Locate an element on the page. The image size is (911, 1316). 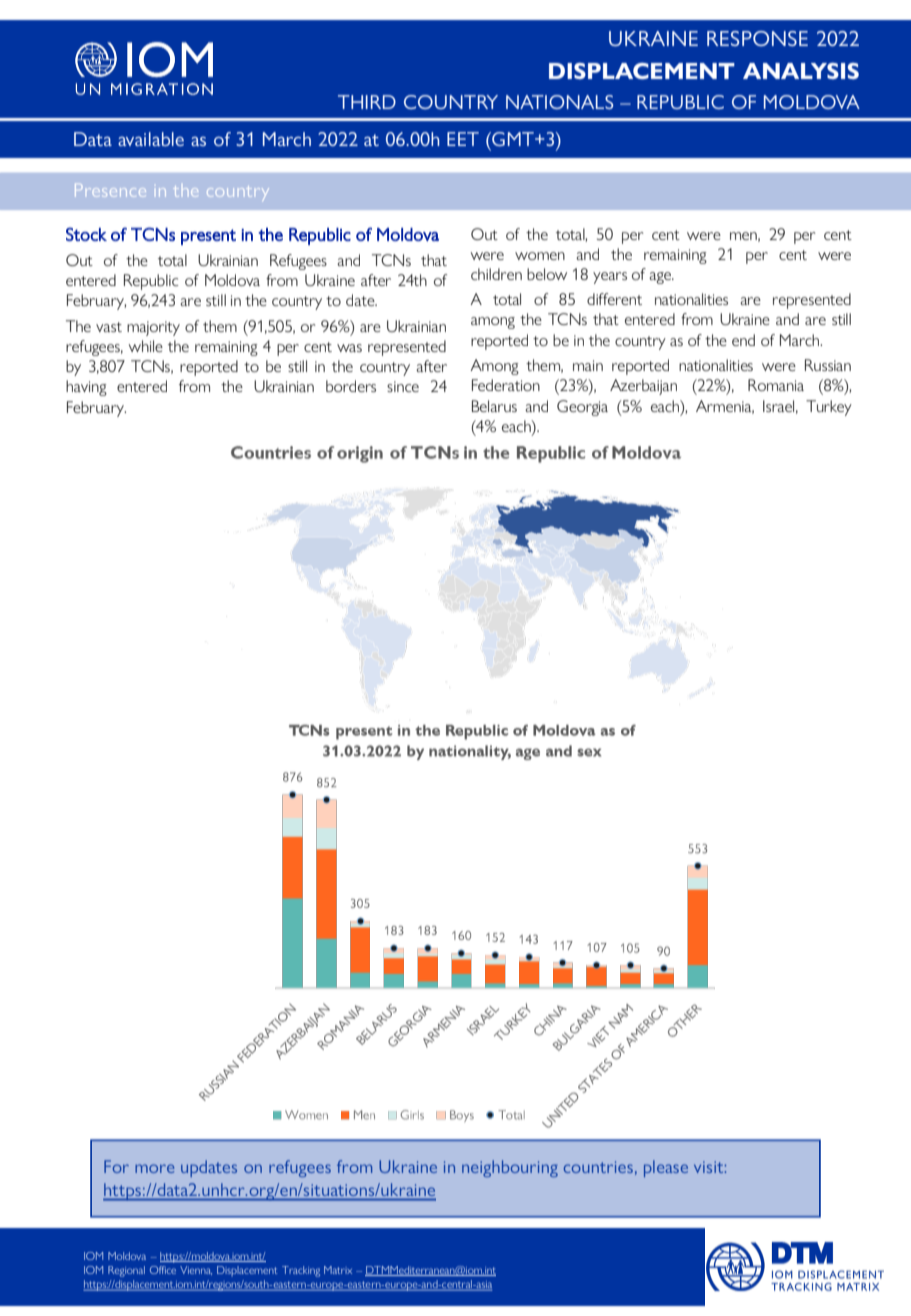
having is located at coordinates (86, 388).
